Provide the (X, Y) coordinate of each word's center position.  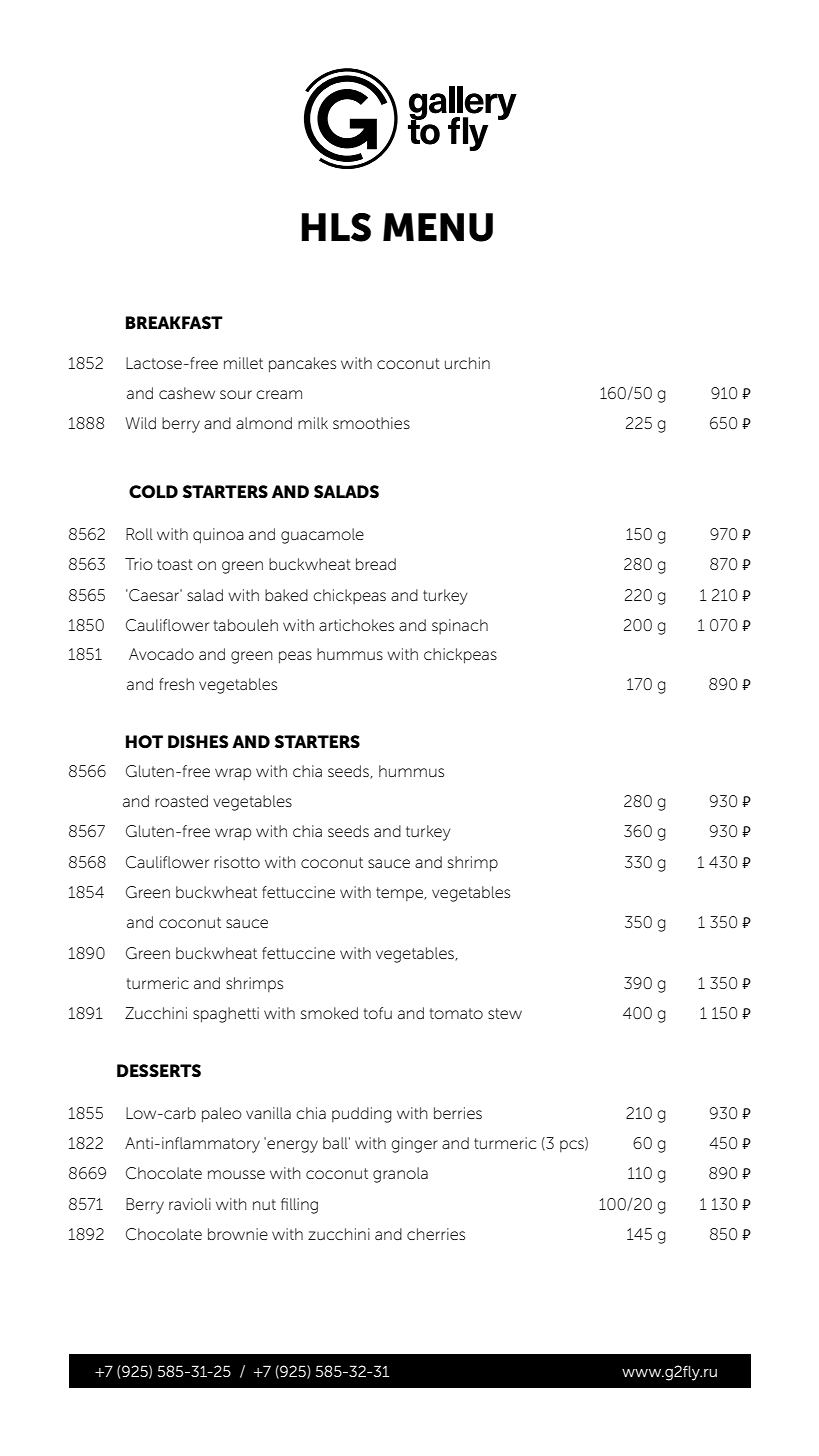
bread (376, 564)
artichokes (356, 625)
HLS (336, 227)
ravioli (190, 1204)
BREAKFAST (174, 322)
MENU (438, 227)
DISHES (198, 741)
